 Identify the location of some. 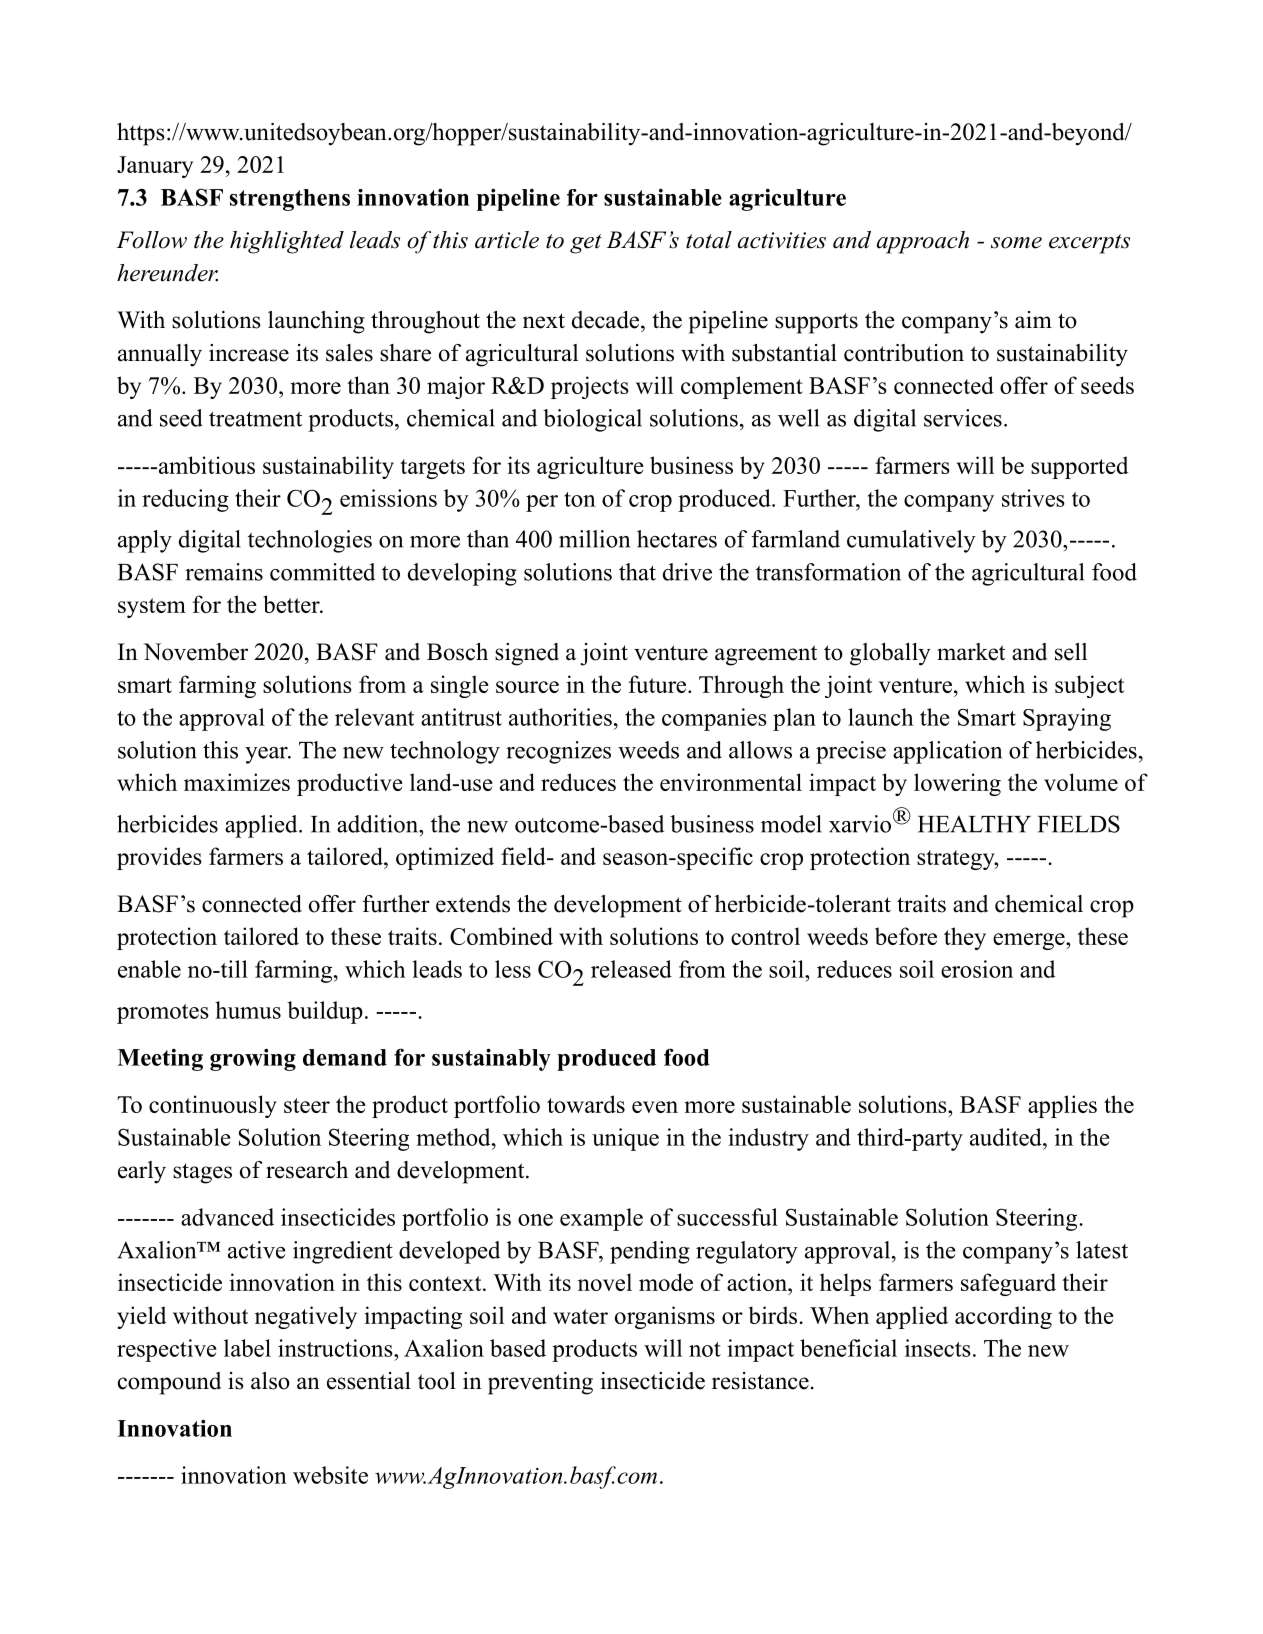
(1016, 243).
